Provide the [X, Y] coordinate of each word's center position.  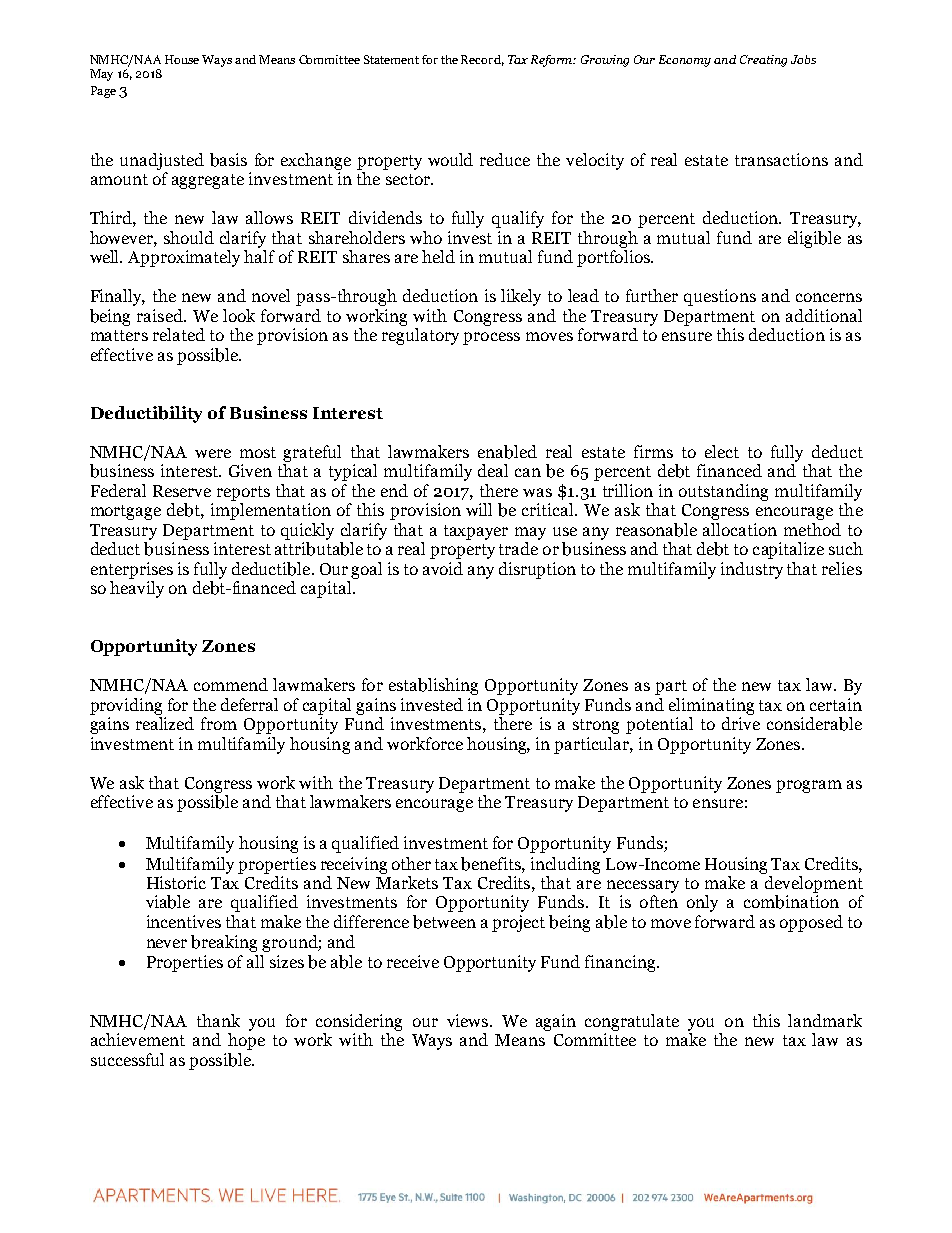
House [182, 59]
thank [218, 1020]
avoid [443, 568]
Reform [553, 61]
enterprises [132, 570]
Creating [763, 61]
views [467, 1020]
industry [752, 570]
